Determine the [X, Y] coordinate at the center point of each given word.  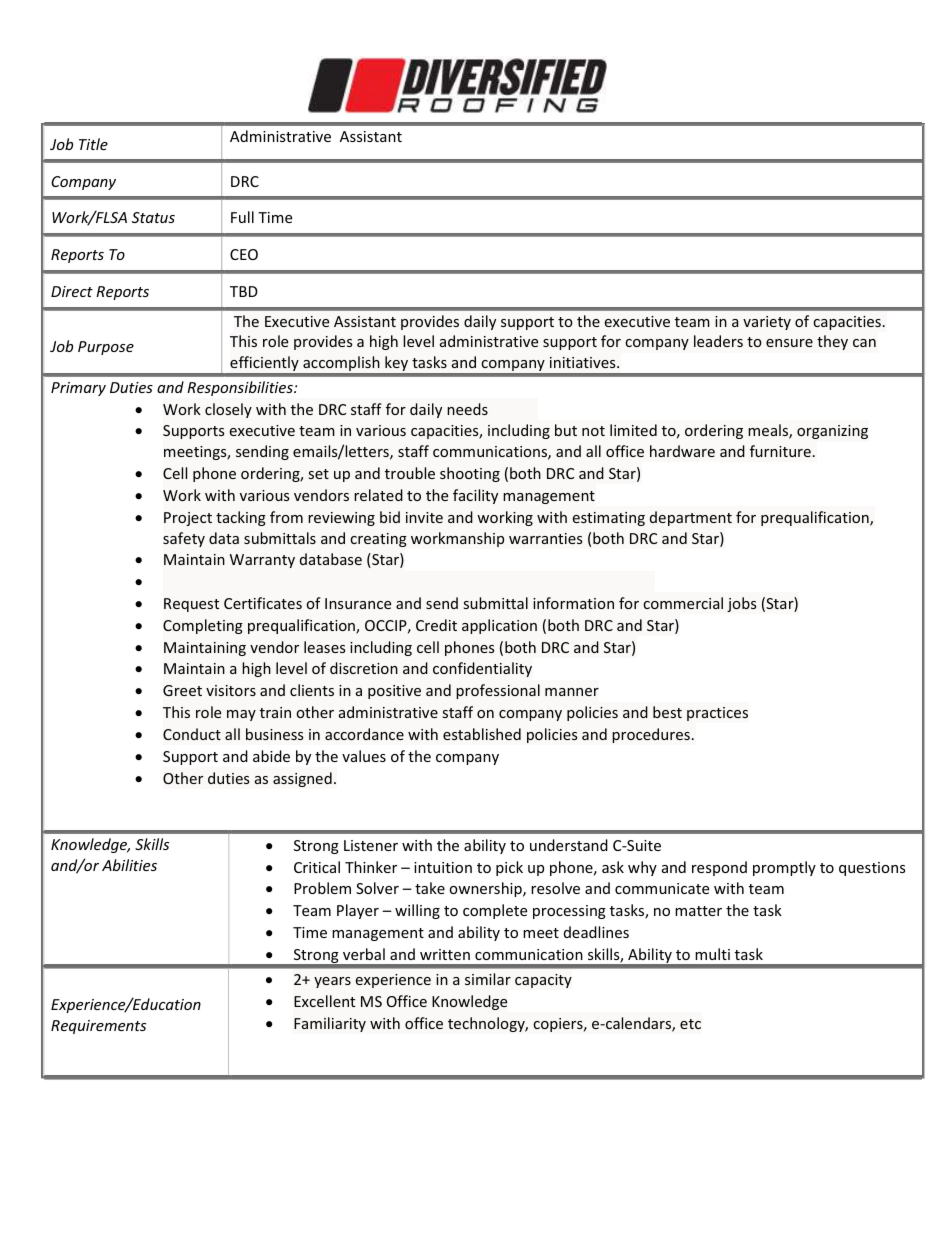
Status [153, 217]
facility [475, 496]
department [691, 518]
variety [767, 323]
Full [242, 217]
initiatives [584, 362]
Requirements [98, 1027]
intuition [443, 867]
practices [717, 714]
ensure [789, 343]
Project [188, 519]
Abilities [129, 865]
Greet [182, 690]
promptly [784, 868]
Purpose [106, 348]
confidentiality [482, 669]
